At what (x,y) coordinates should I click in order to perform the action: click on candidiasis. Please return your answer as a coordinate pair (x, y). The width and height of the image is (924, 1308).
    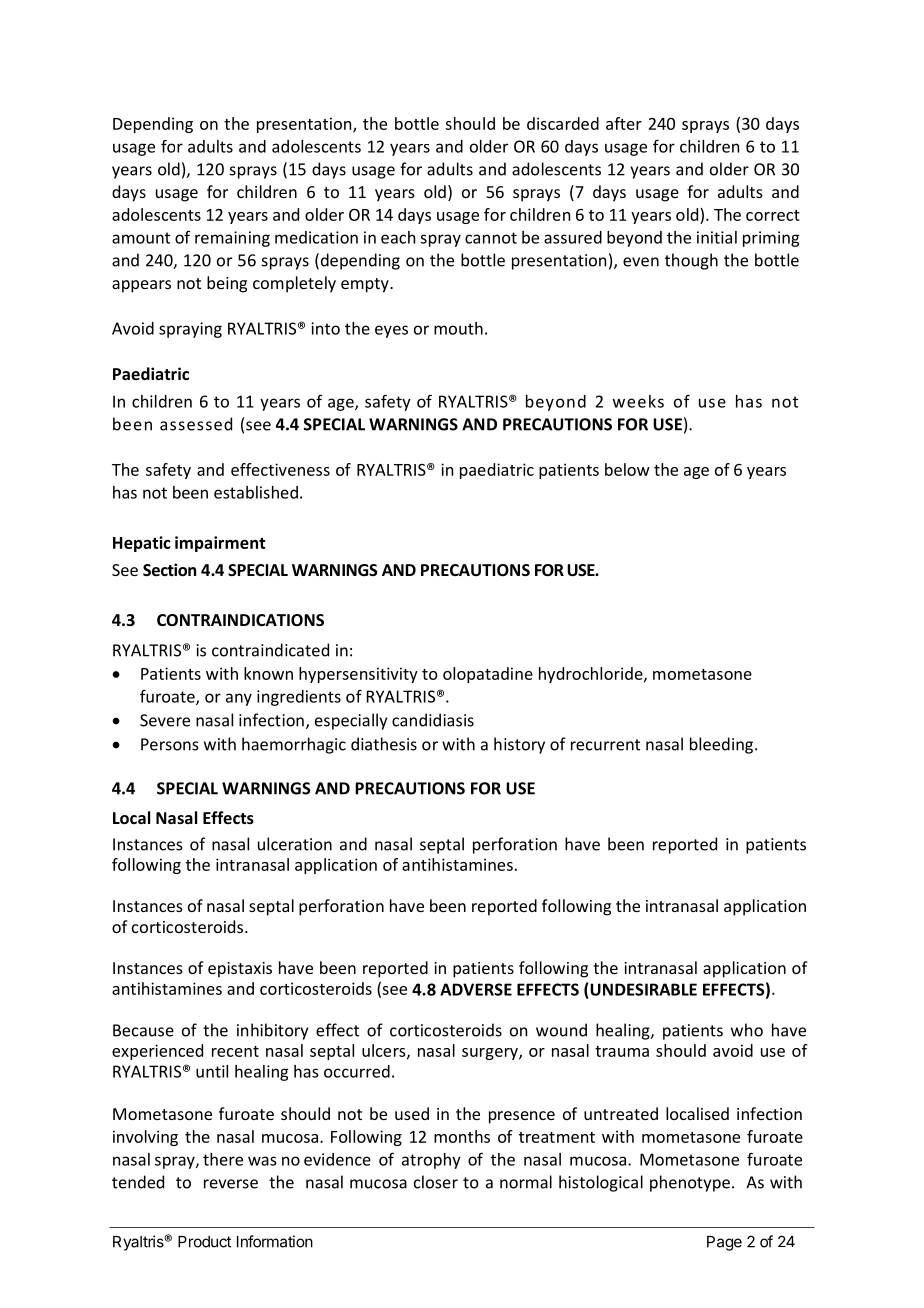
    Looking at the image, I should click on (433, 720).
